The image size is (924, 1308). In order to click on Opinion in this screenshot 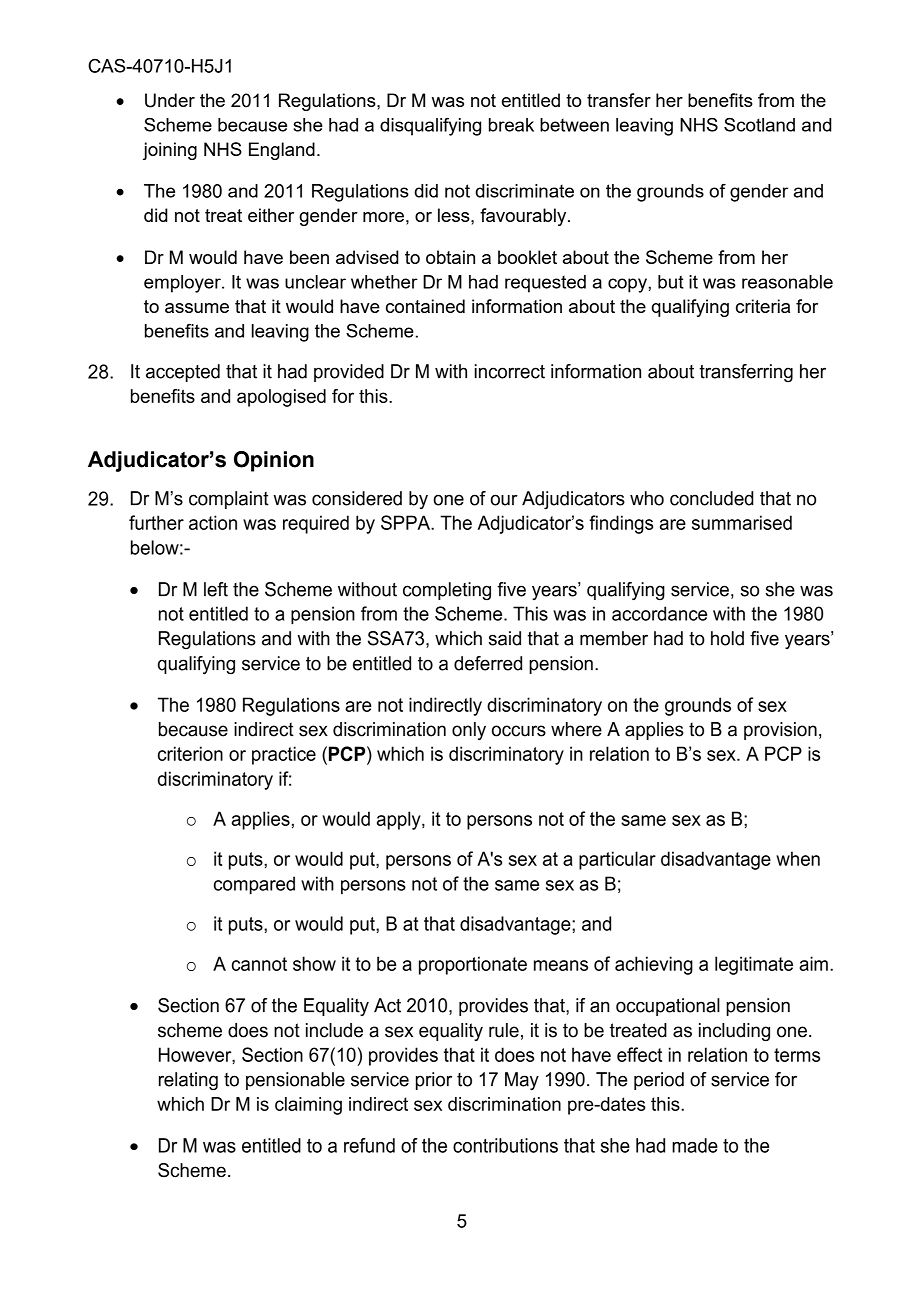, I will do `click(274, 461)`.
